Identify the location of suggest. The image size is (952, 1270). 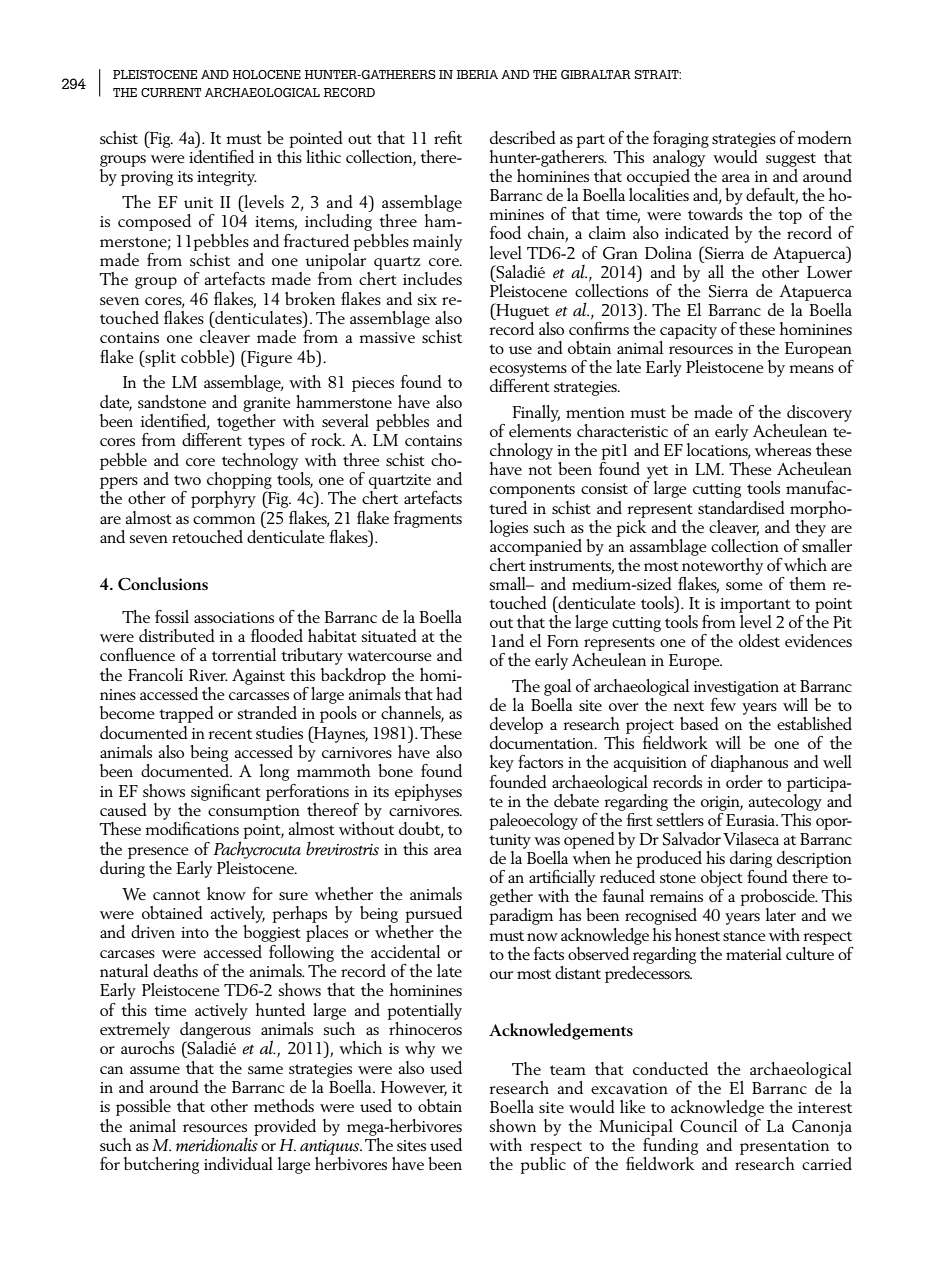
(791, 160).
